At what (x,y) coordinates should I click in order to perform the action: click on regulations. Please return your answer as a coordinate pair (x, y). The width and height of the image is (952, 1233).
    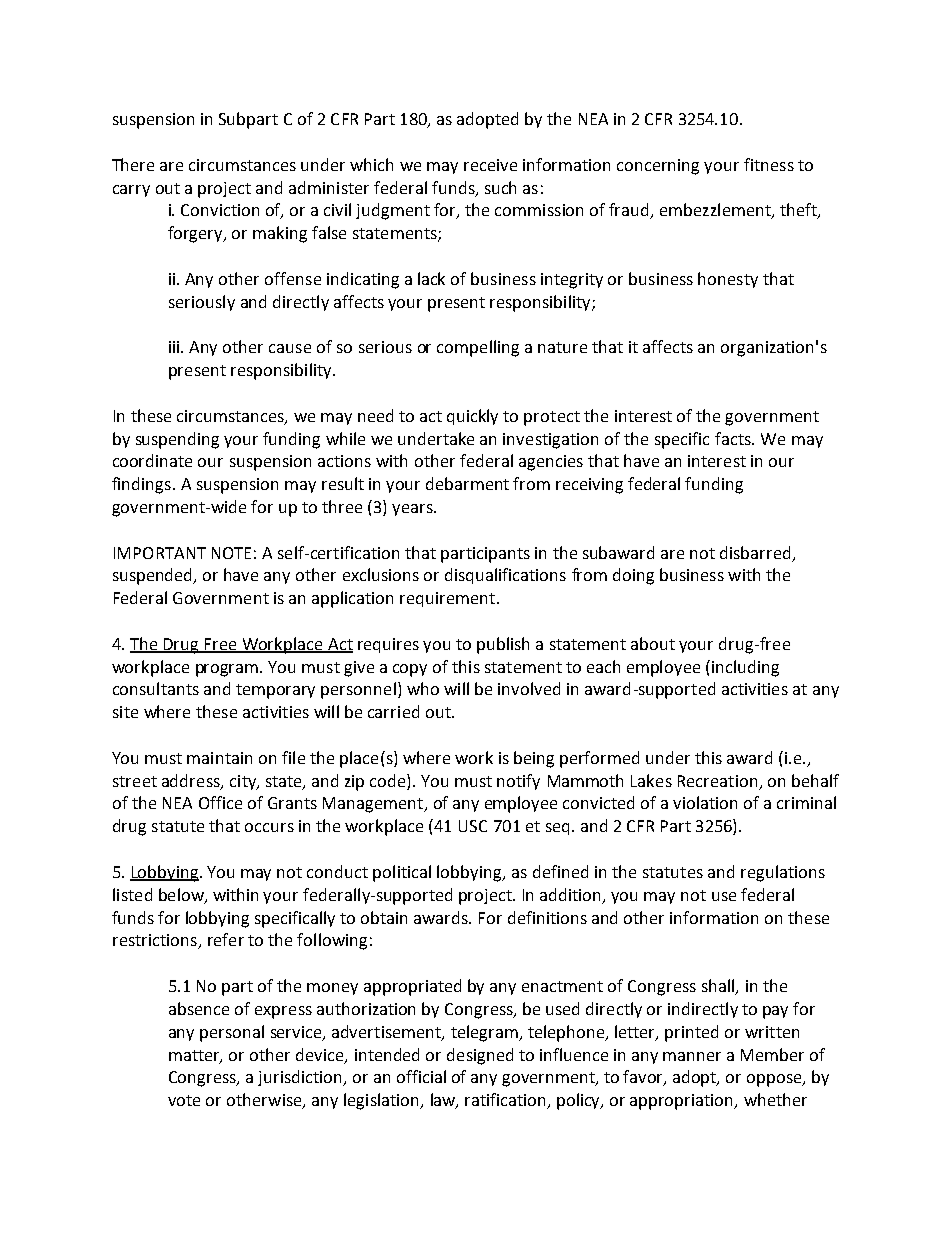
    Looking at the image, I should click on (783, 873).
